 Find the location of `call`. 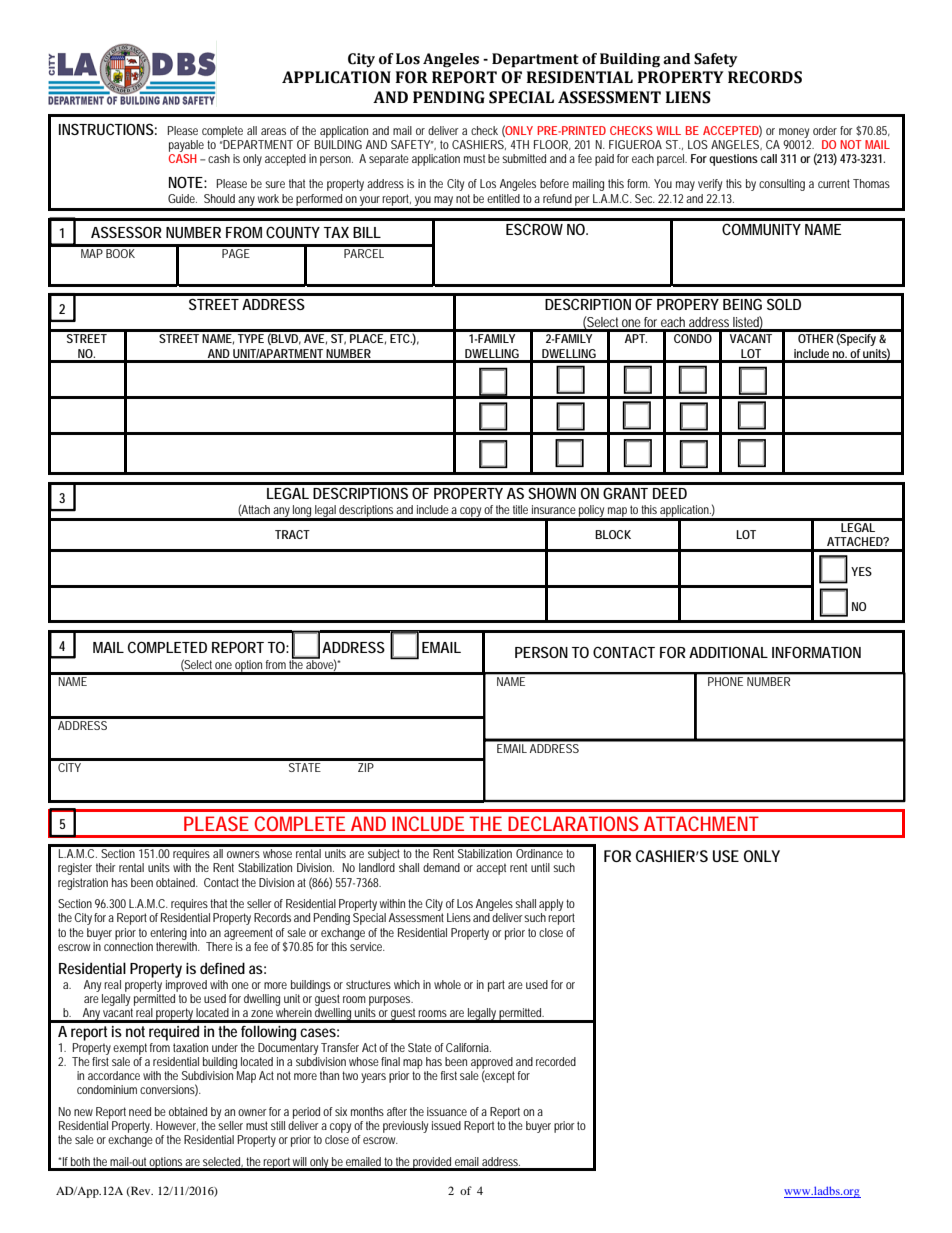

call is located at coordinates (769, 158).
